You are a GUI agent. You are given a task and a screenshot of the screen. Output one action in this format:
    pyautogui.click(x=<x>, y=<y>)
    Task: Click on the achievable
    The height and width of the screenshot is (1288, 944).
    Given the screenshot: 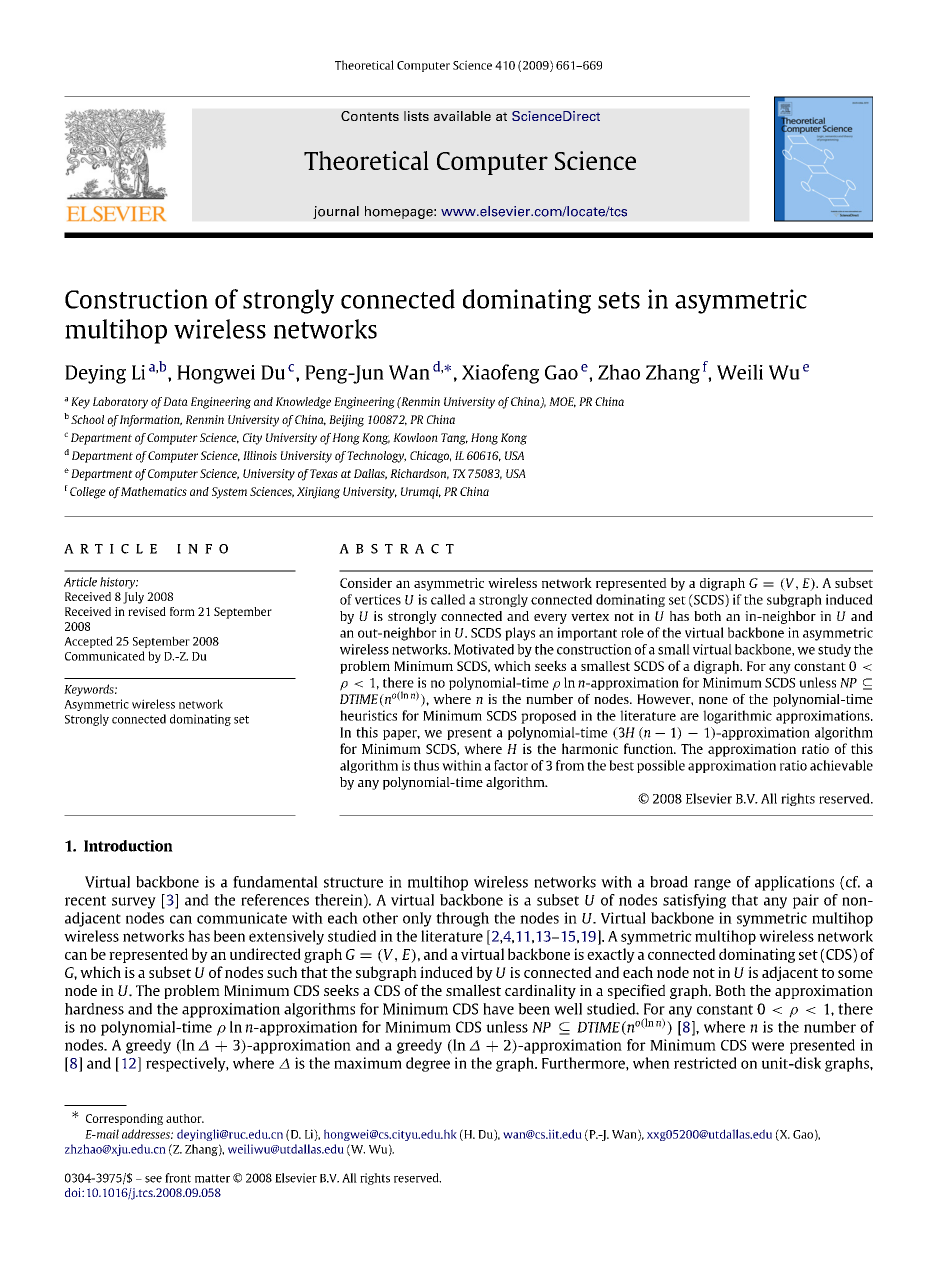 What is the action you would take?
    pyautogui.click(x=841, y=765)
